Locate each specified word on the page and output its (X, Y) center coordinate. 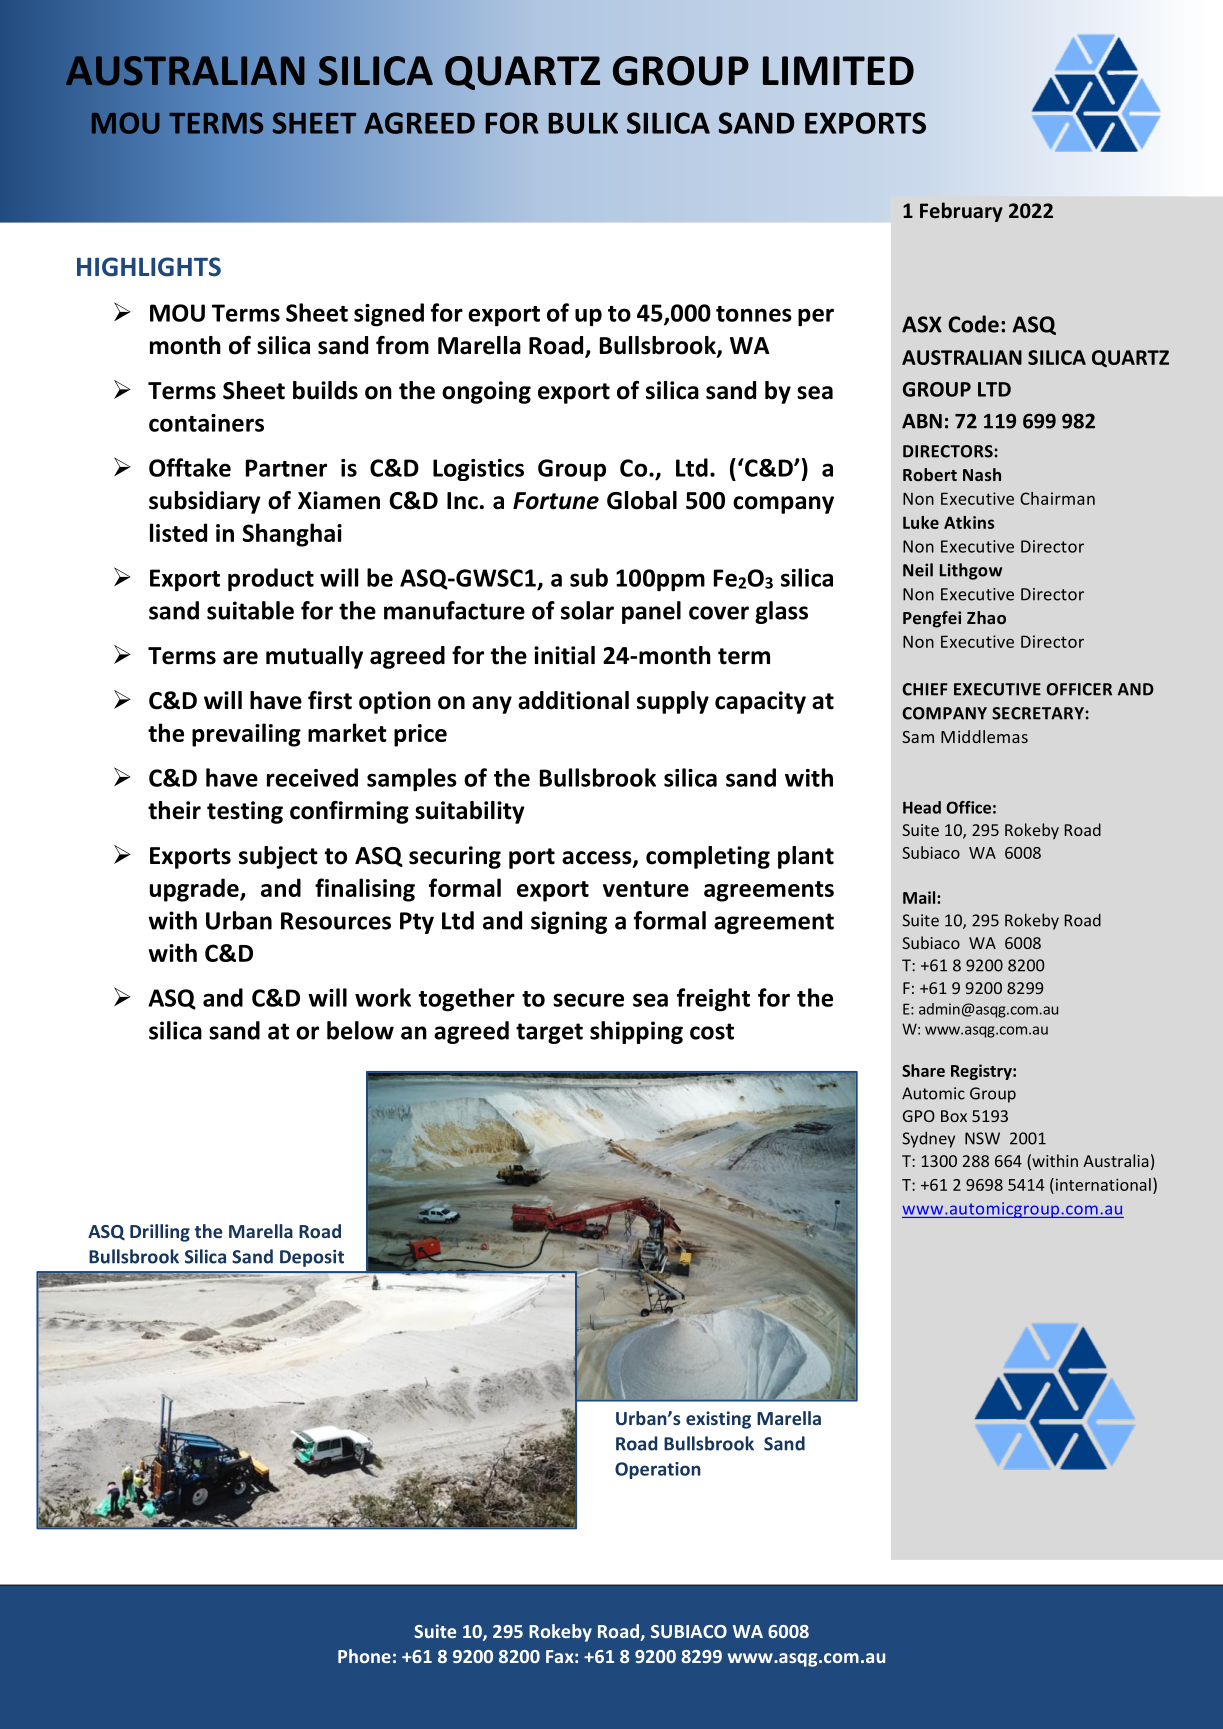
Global (642, 500)
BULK (583, 123)
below (360, 1030)
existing (718, 1420)
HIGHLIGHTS (149, 267)
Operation (658, 1470)
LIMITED (838, 70)
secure (588, 1000)
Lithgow (971, 571)
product (271, 580)
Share (923, 1070)
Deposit (312, 1258)
